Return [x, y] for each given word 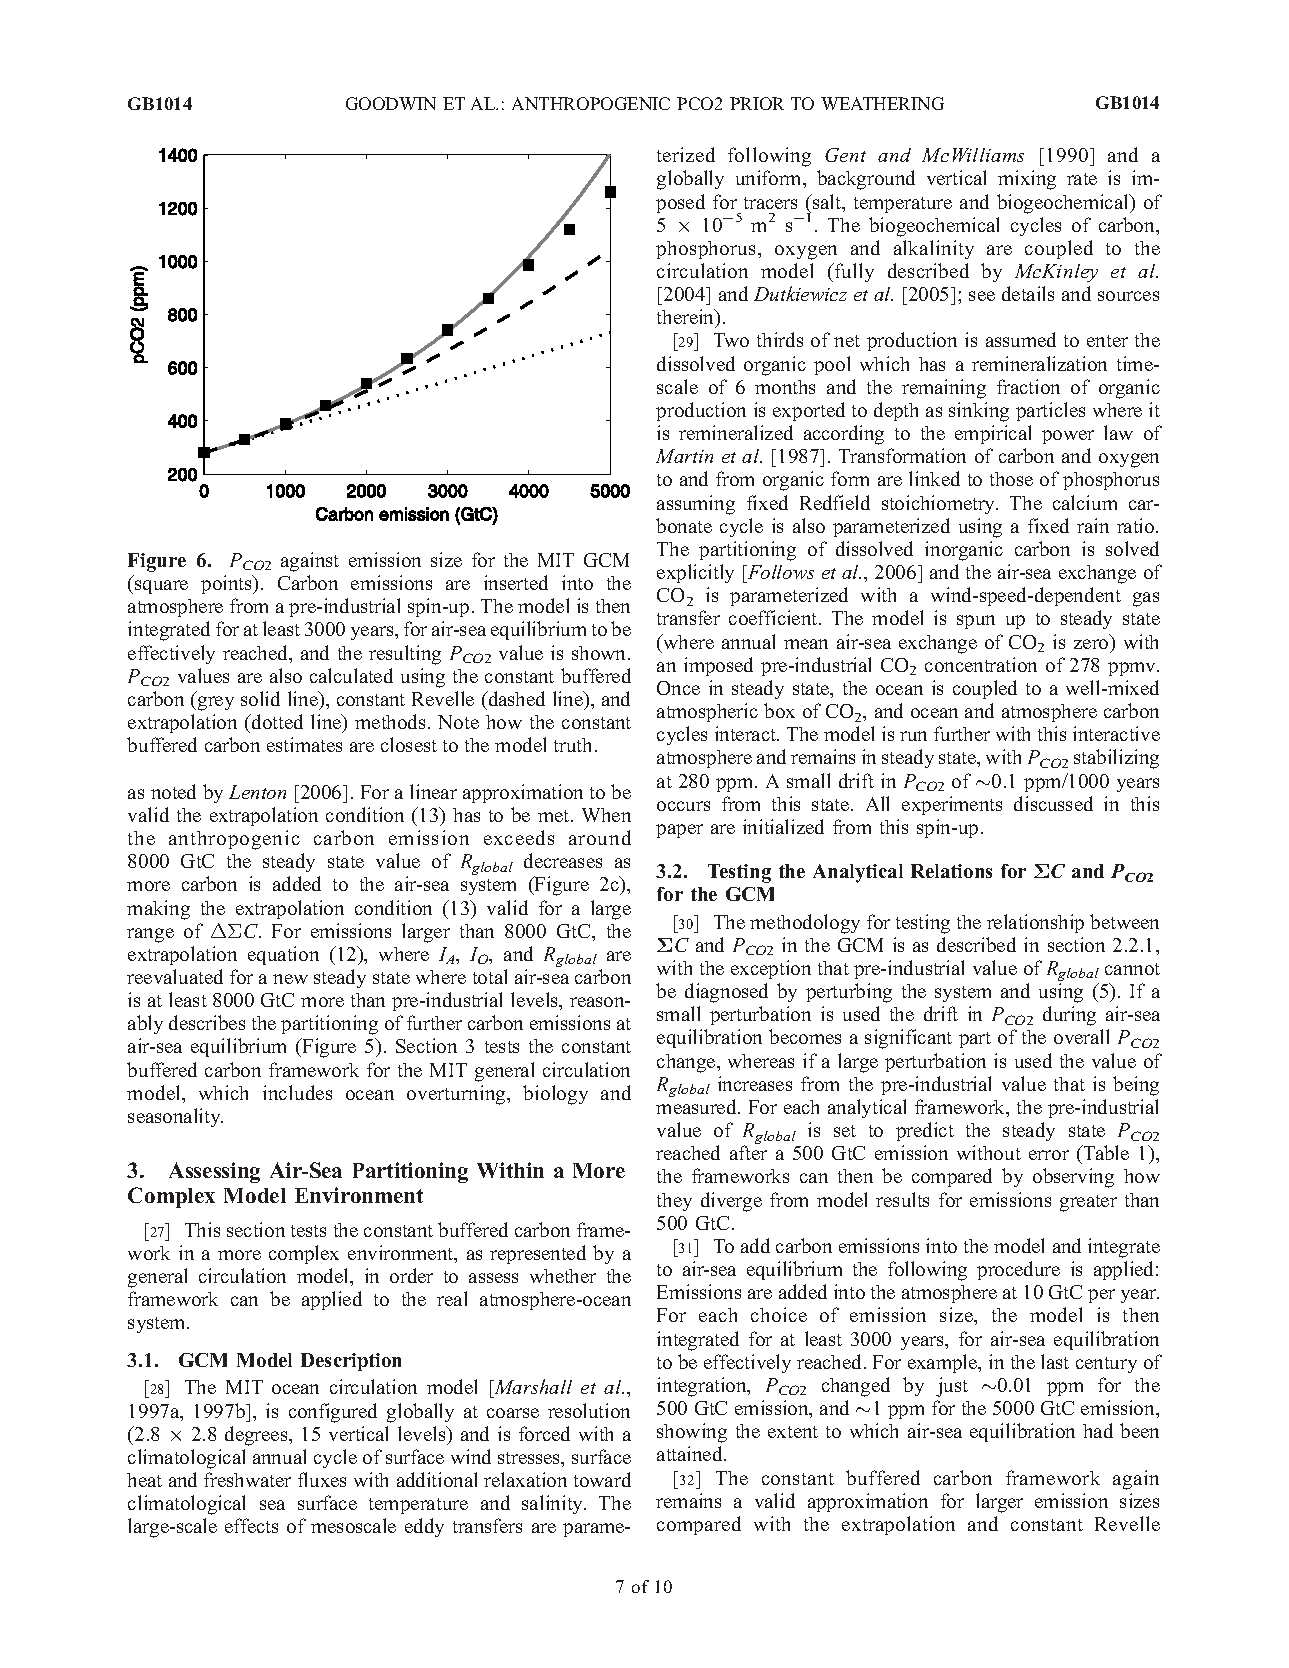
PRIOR [757, 103]
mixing [1027, 180]
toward [602, 1479]
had [1098, 1430]
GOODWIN [391, 103]
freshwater [247, 1479]
